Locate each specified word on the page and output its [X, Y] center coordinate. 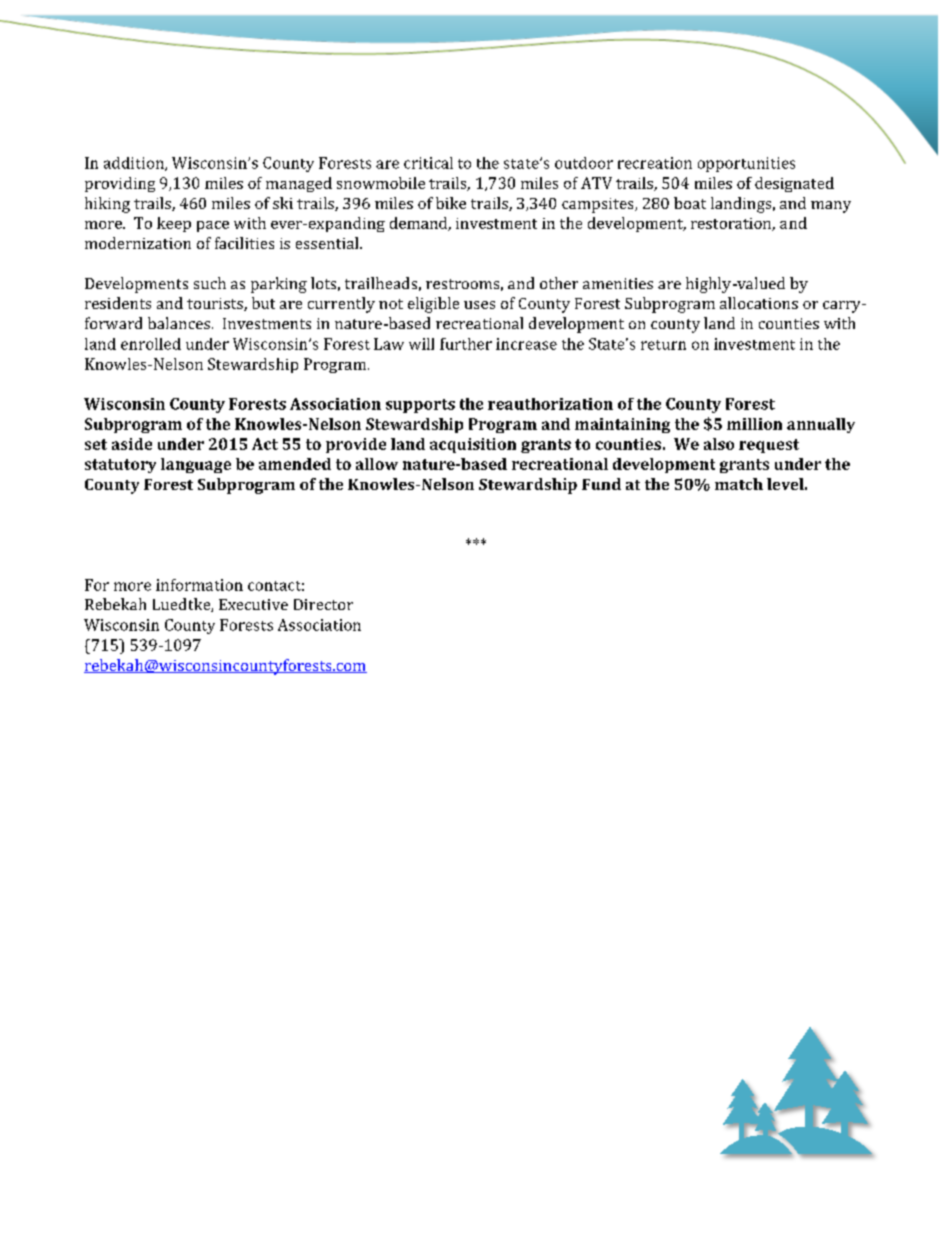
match [739, 484]
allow [377, 464]
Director [323, 604]
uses [479, 305]
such [210, 283]
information [199, 585]
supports [420, 406]
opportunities [746, 164]
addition [135, 164]
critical [428, 163]
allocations [759, 303]
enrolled [151, 344]
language [196, 465]
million [754, 424]
